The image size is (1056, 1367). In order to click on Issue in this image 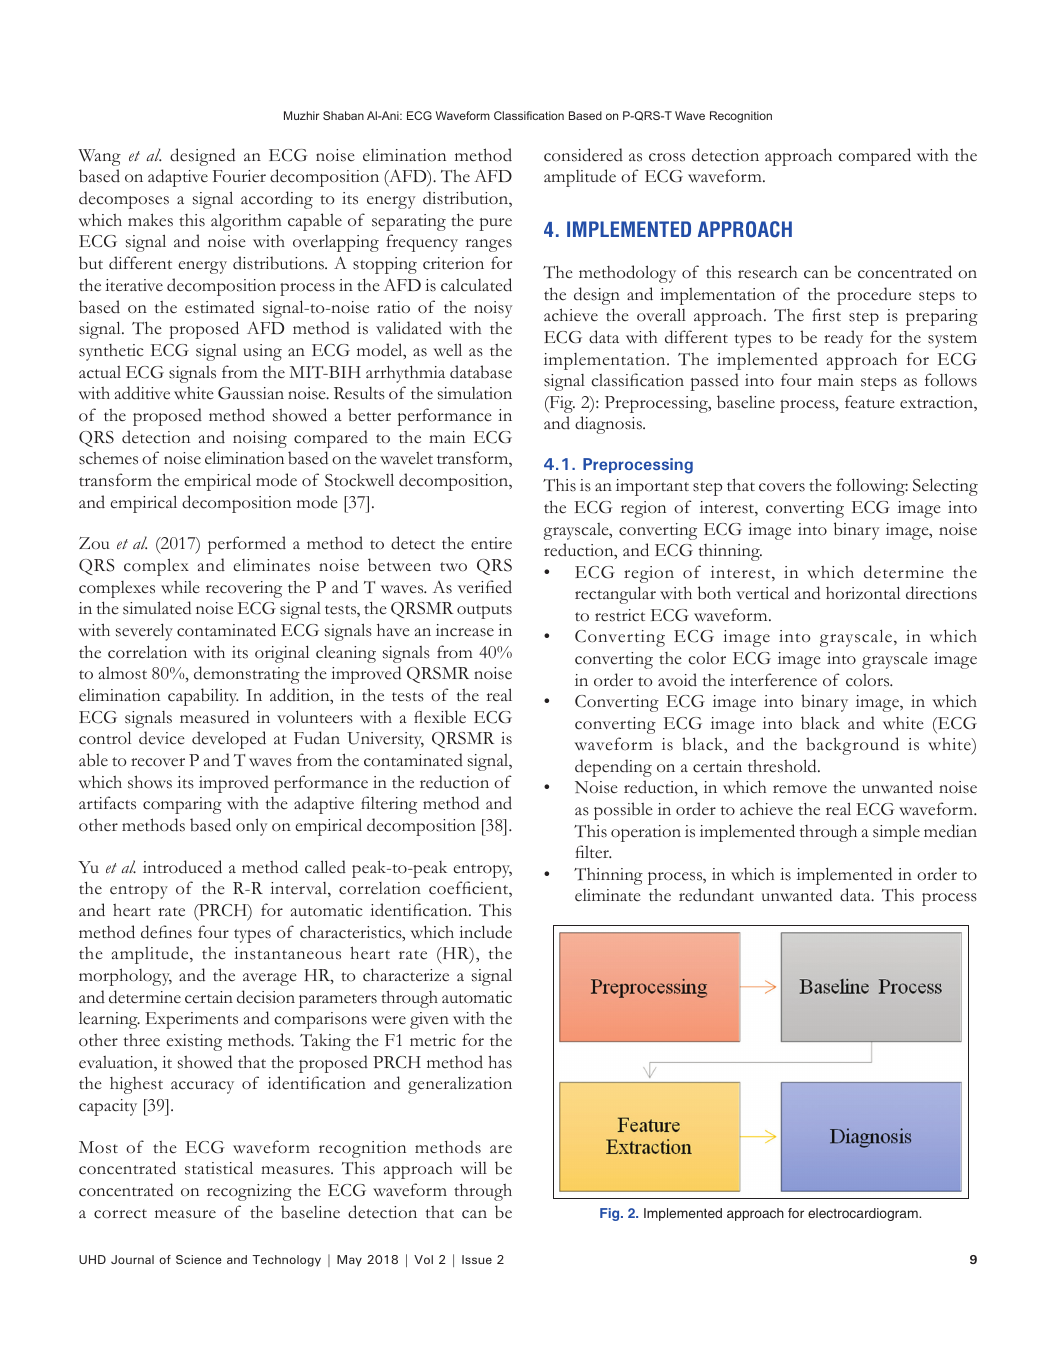, I will do `click(477, 1259)`.
